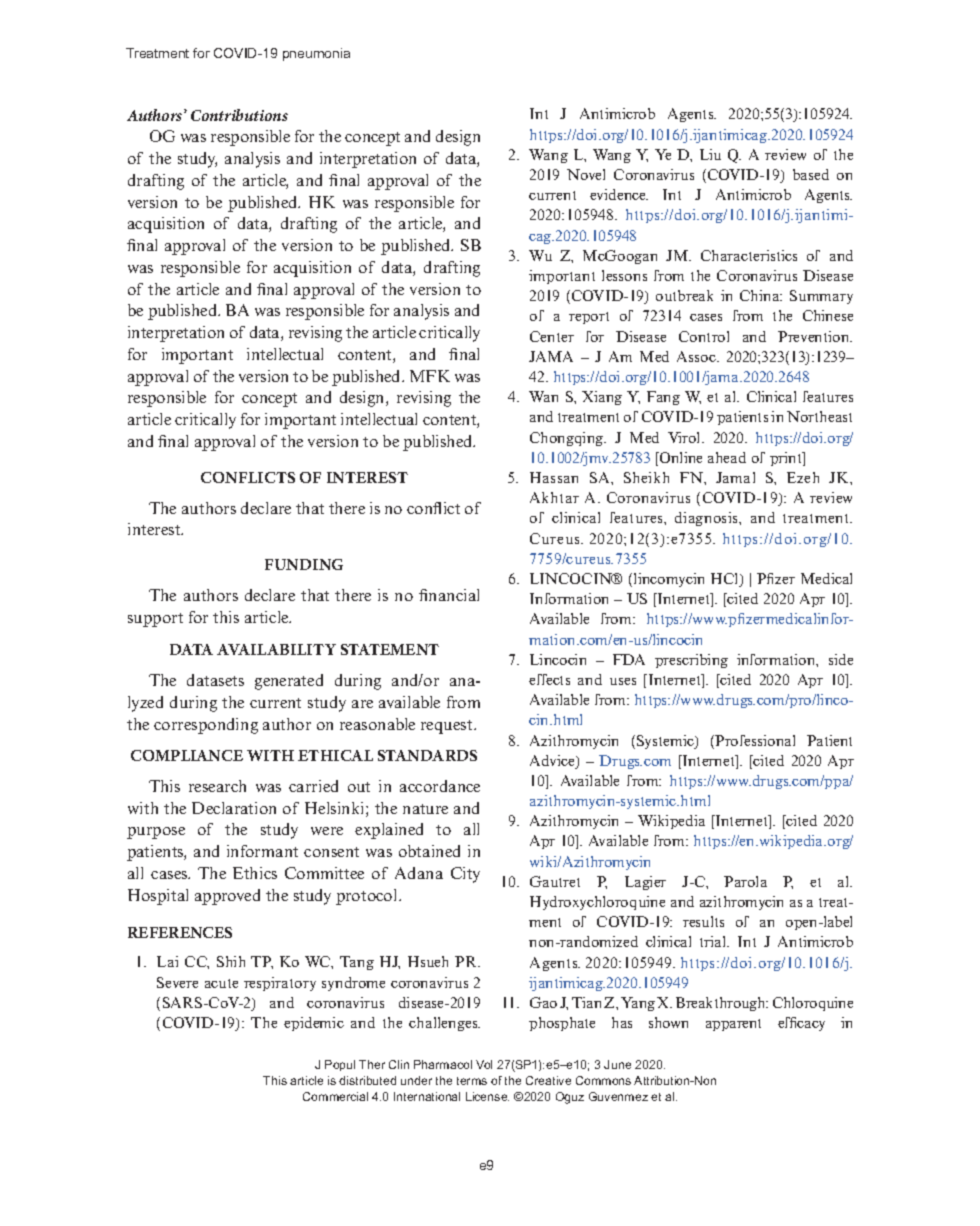 The image size is (980, 1226). Describe the element at coordinates (819, 416) in the page. I see `Northeast` at that location.
